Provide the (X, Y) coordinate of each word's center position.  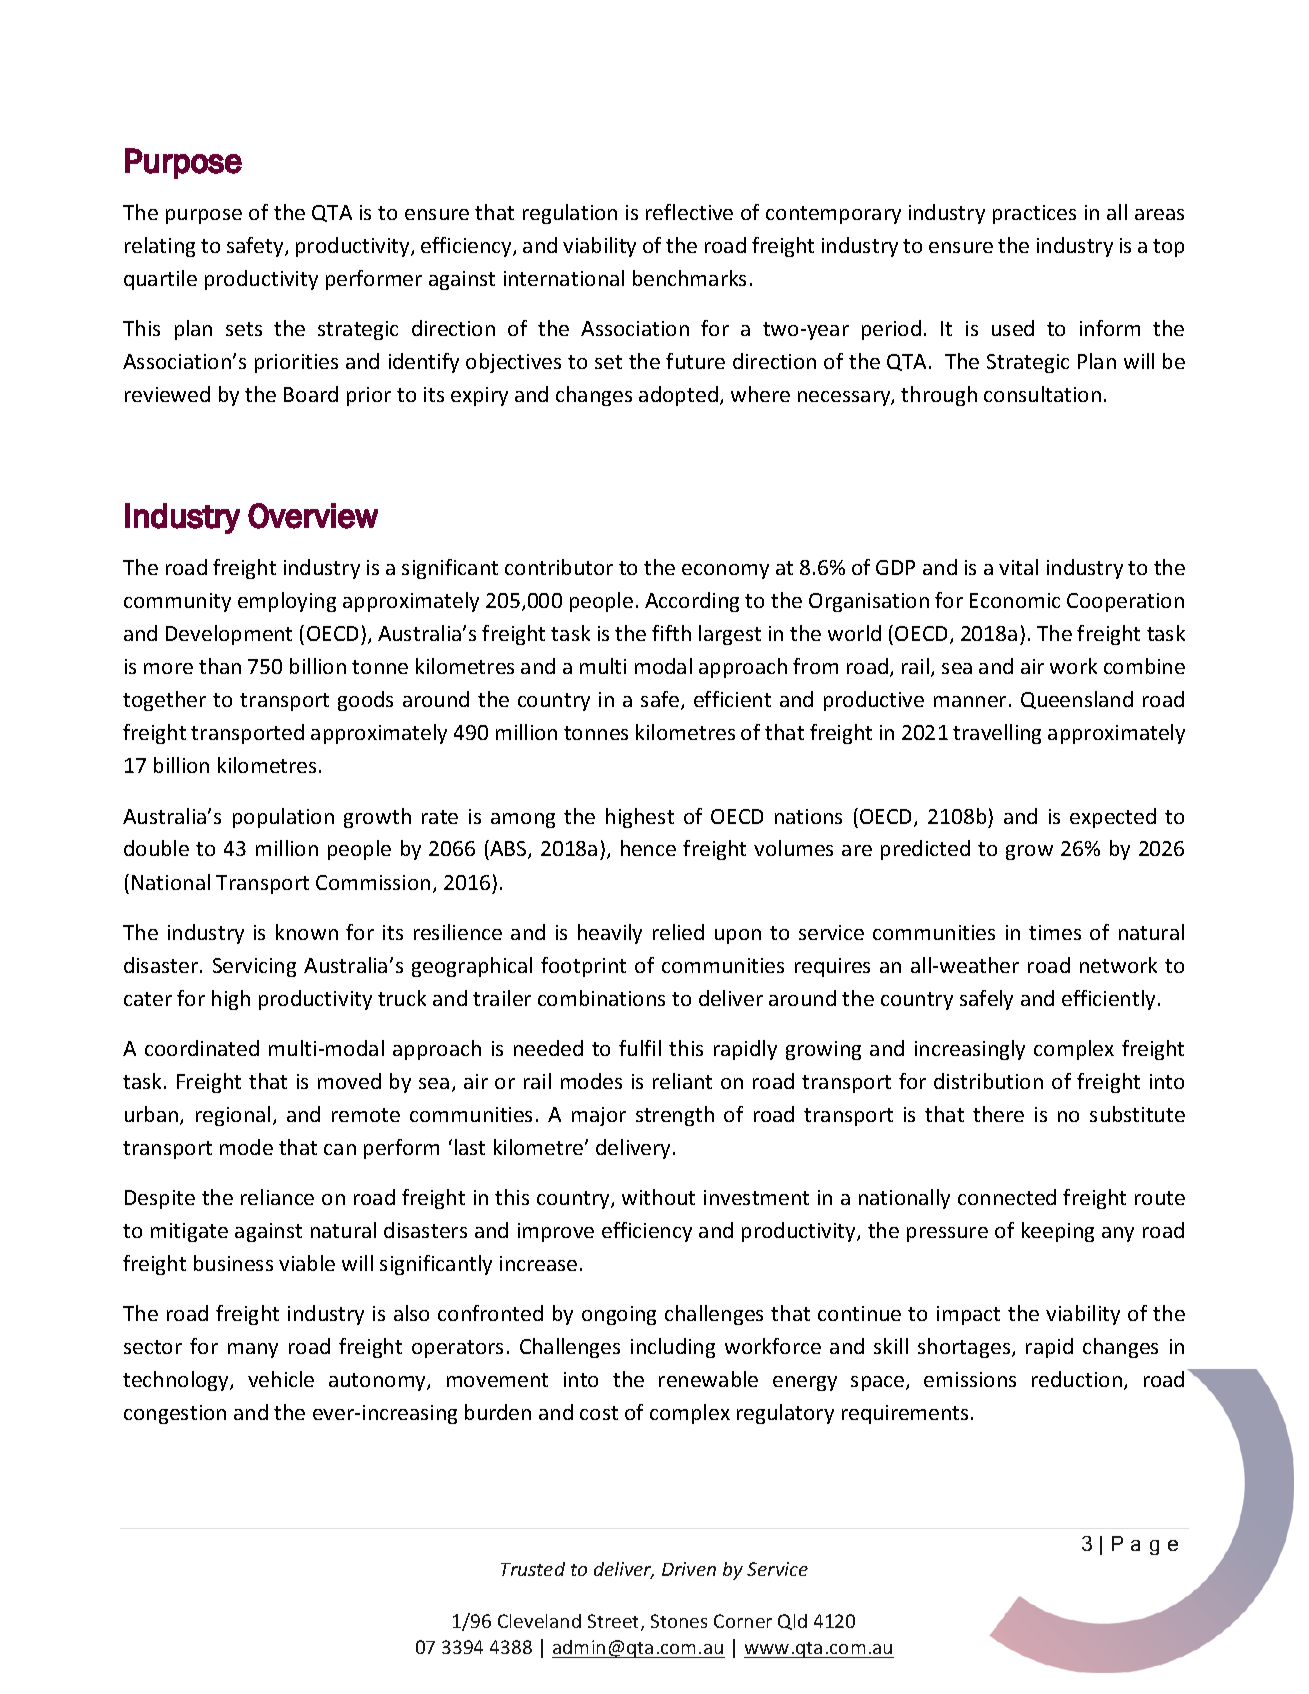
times (1055, 932)
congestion (175, 1414)
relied (678, 932)
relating (160, 247)
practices (1034, 214)
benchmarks (689, 278)
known (307, 932)
